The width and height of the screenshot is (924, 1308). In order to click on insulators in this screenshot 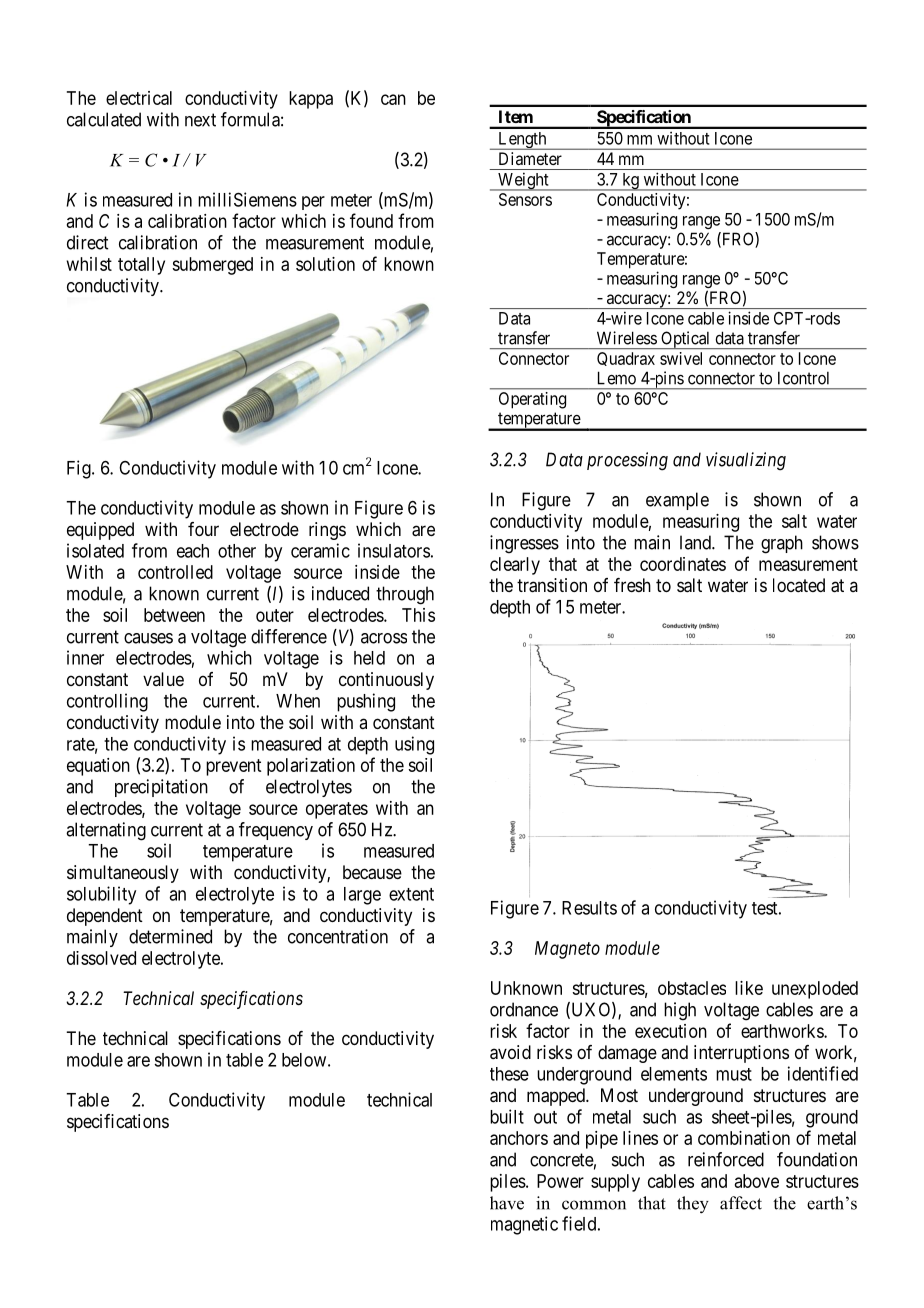, I will do `click(394, 550)`.
